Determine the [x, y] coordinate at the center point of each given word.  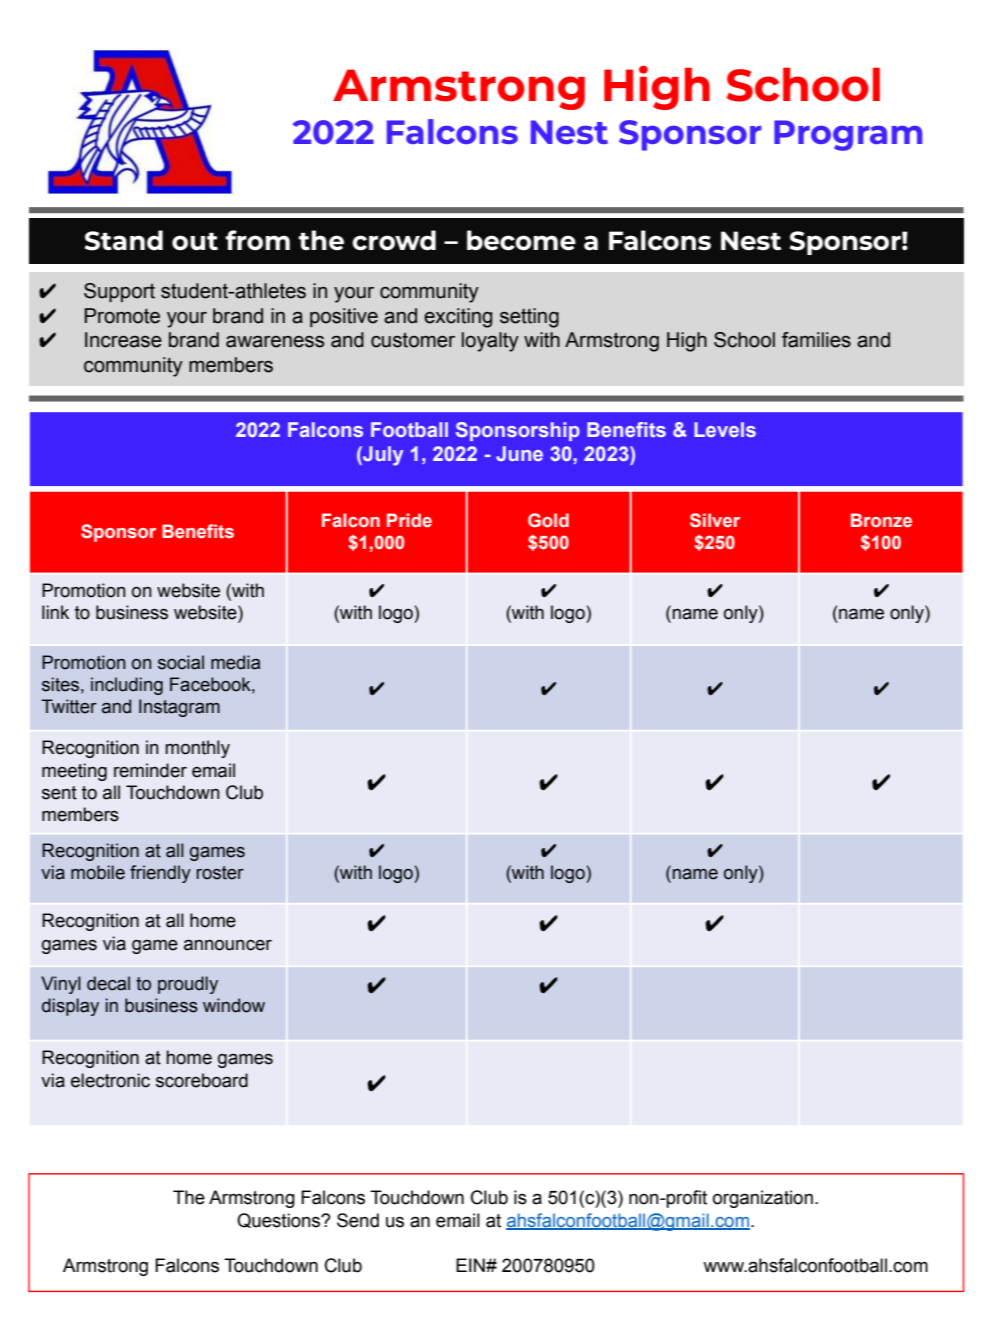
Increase [123, 340]
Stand [124, 240]
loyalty [490, 342]
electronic [110, 1080]
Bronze [881, 520]
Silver [715, 520]
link [55, 612]
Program [848, 135]
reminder [150, 770]
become [521, 240]
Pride [409, 520]
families [816, 340]
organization [763, 1199]
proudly [188, 985]
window [234, 1005]
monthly [197, 749]
